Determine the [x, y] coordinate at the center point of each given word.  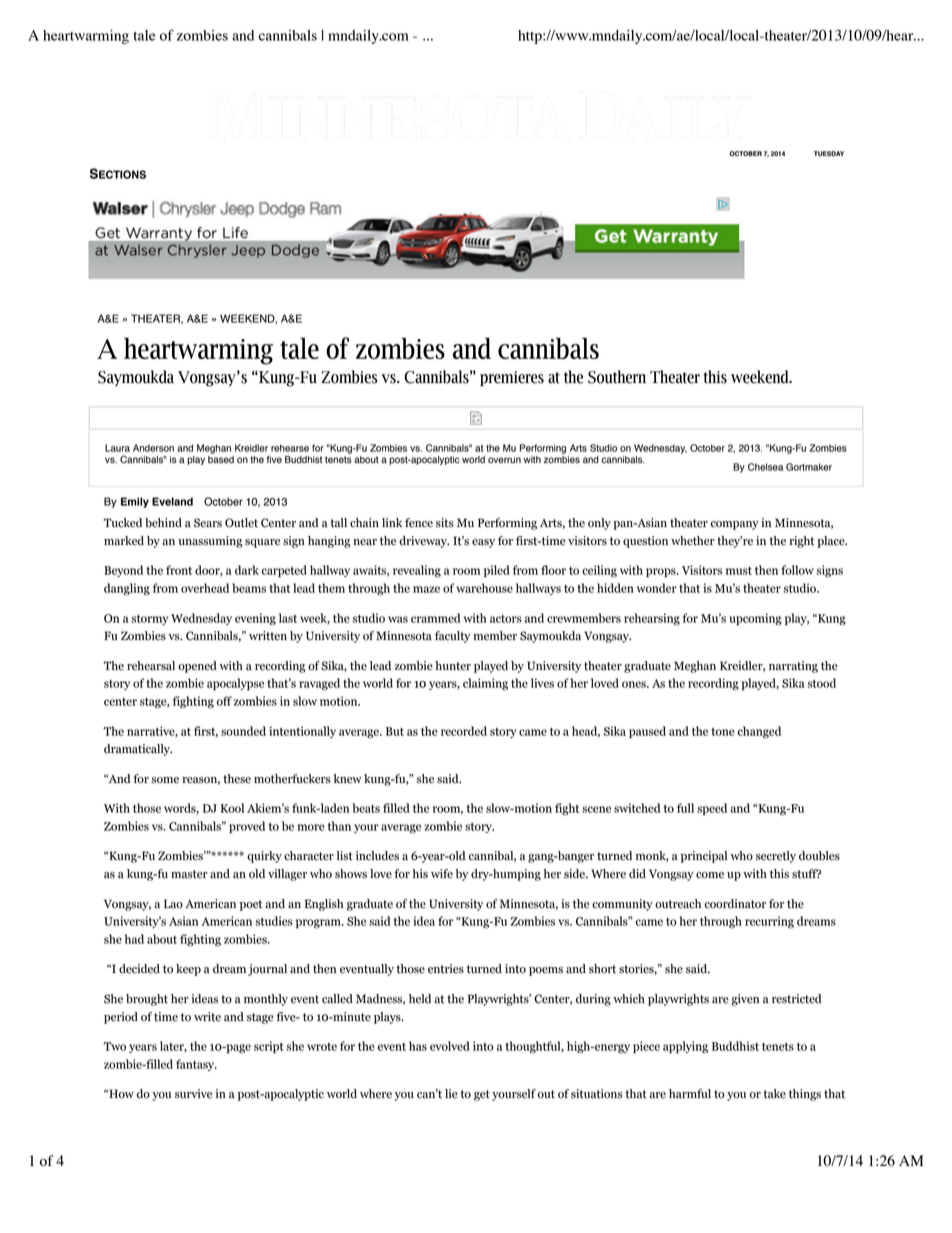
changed [759, 732]
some [165, 780]
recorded [464, 731]
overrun [504, 460]
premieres [512, 378]
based [221, 460]
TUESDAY [829, 153]
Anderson [153, 448]
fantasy [196, 1065]
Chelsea [765, 467]
